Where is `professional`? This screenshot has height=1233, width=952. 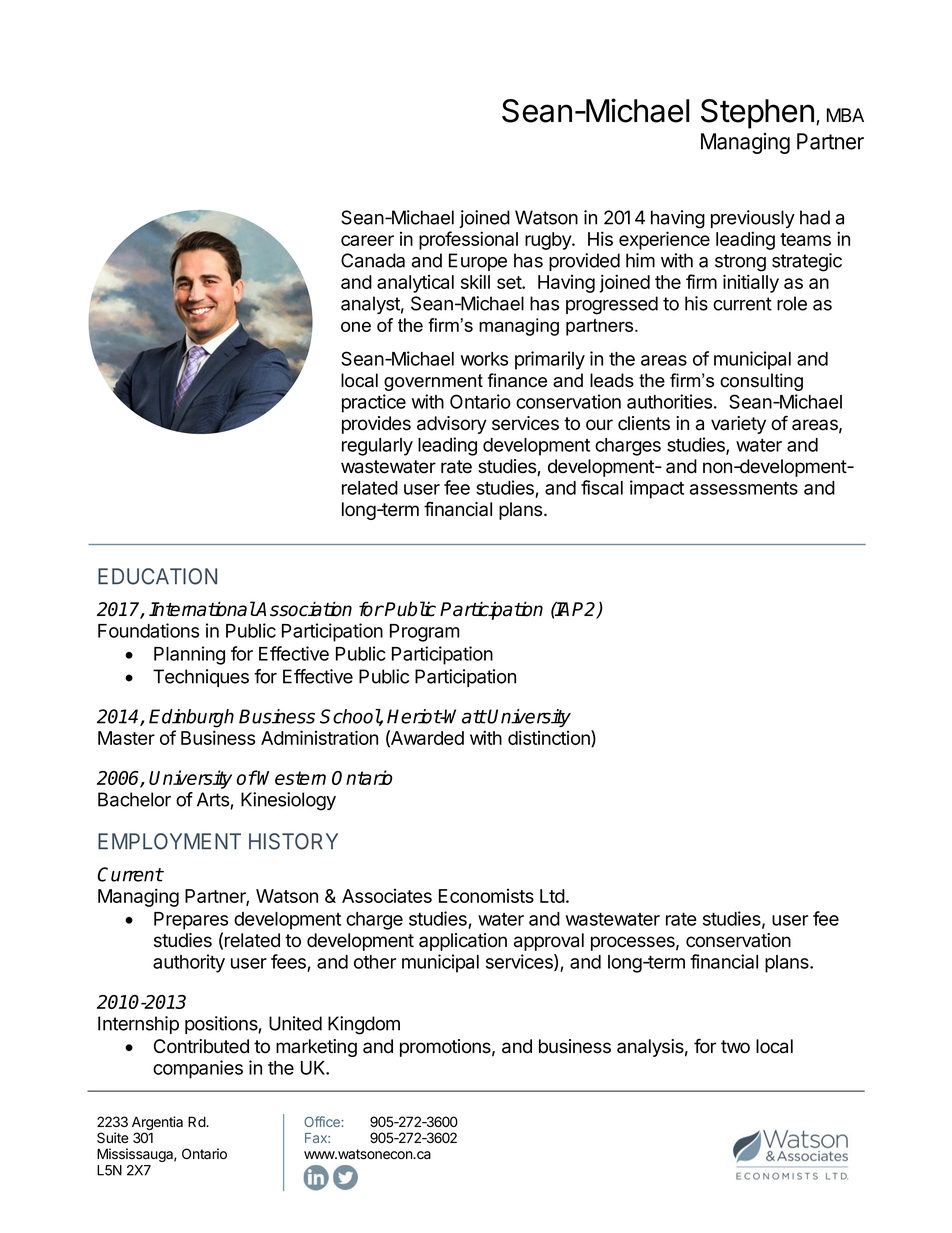 professional is located at coordinates (468, 240).
